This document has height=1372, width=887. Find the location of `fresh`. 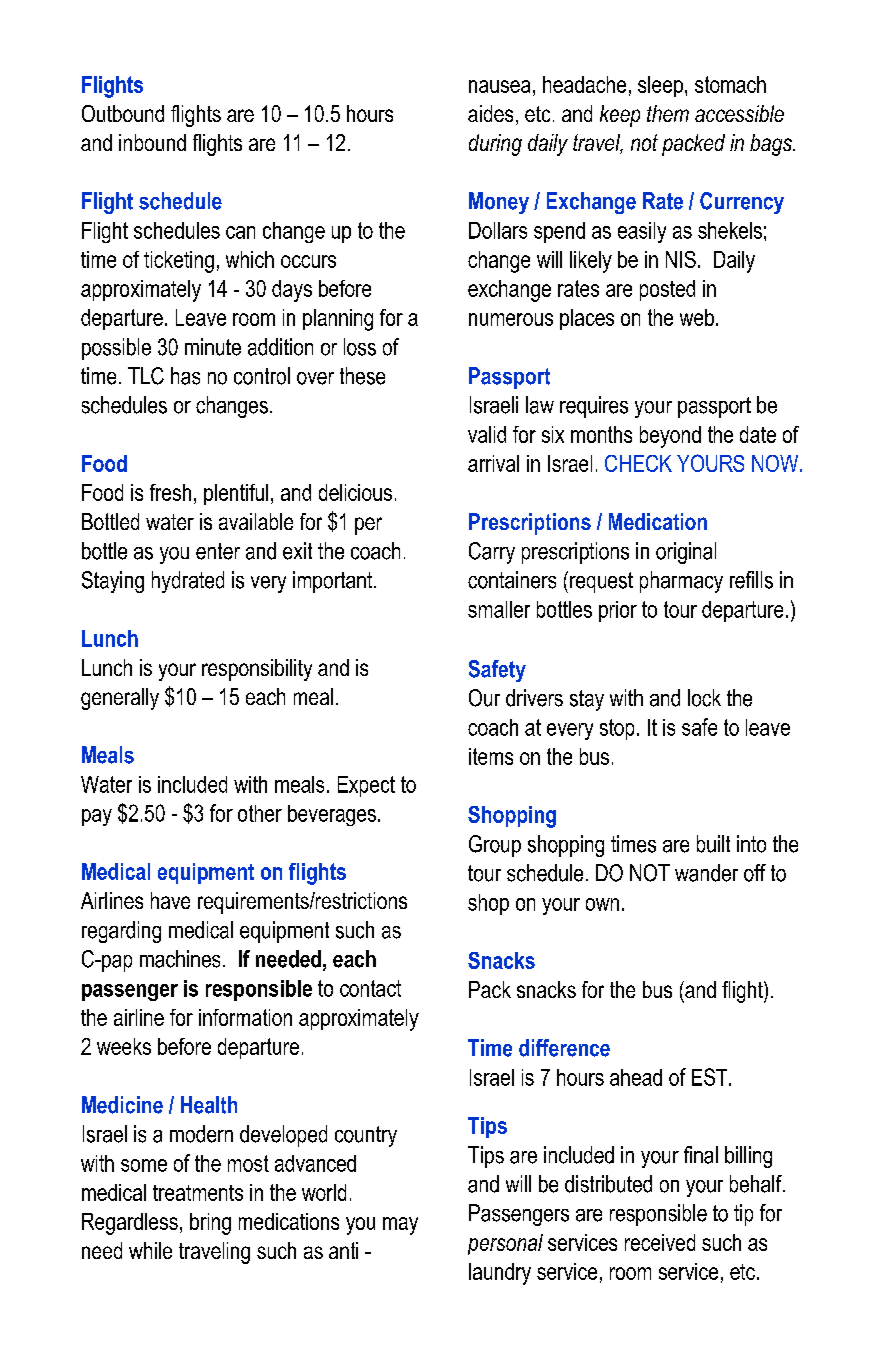

fresh is located at coordinates (170, 492).
